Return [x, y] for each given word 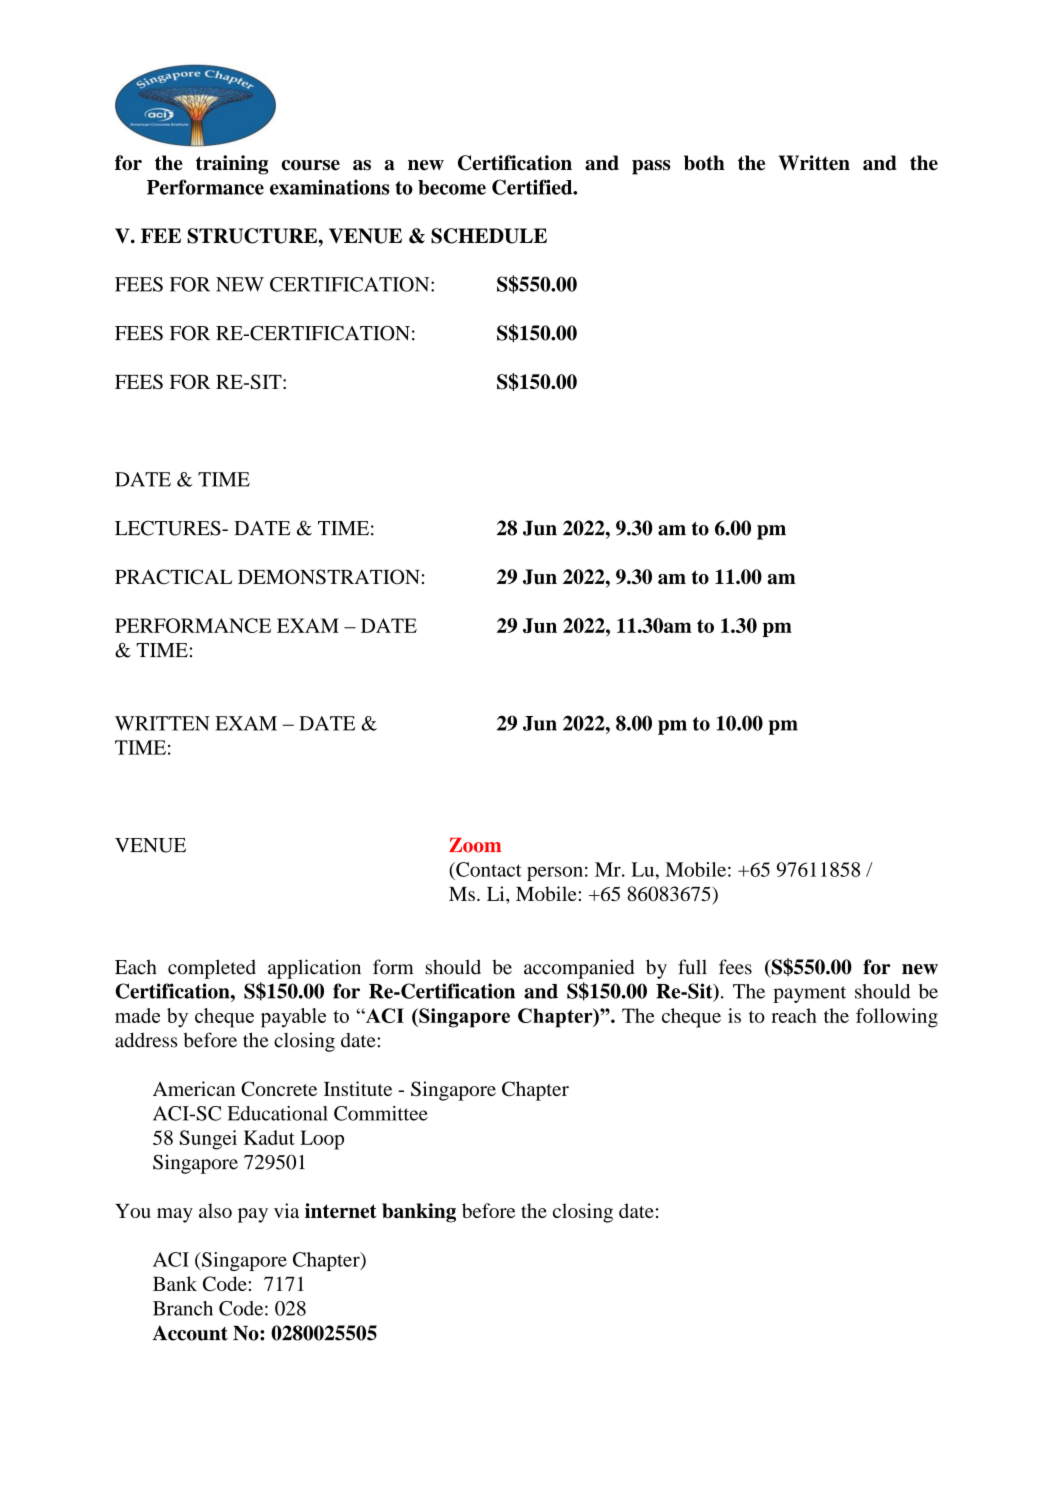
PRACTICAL [173, 577]
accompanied [579, 969]
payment [809, 994]
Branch [183, 1308]
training [232, 165]
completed [212, 969]
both [704, 163]
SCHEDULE [489, 236]
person [555, 873]
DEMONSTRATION [329, 577]
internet [340, 1210]
